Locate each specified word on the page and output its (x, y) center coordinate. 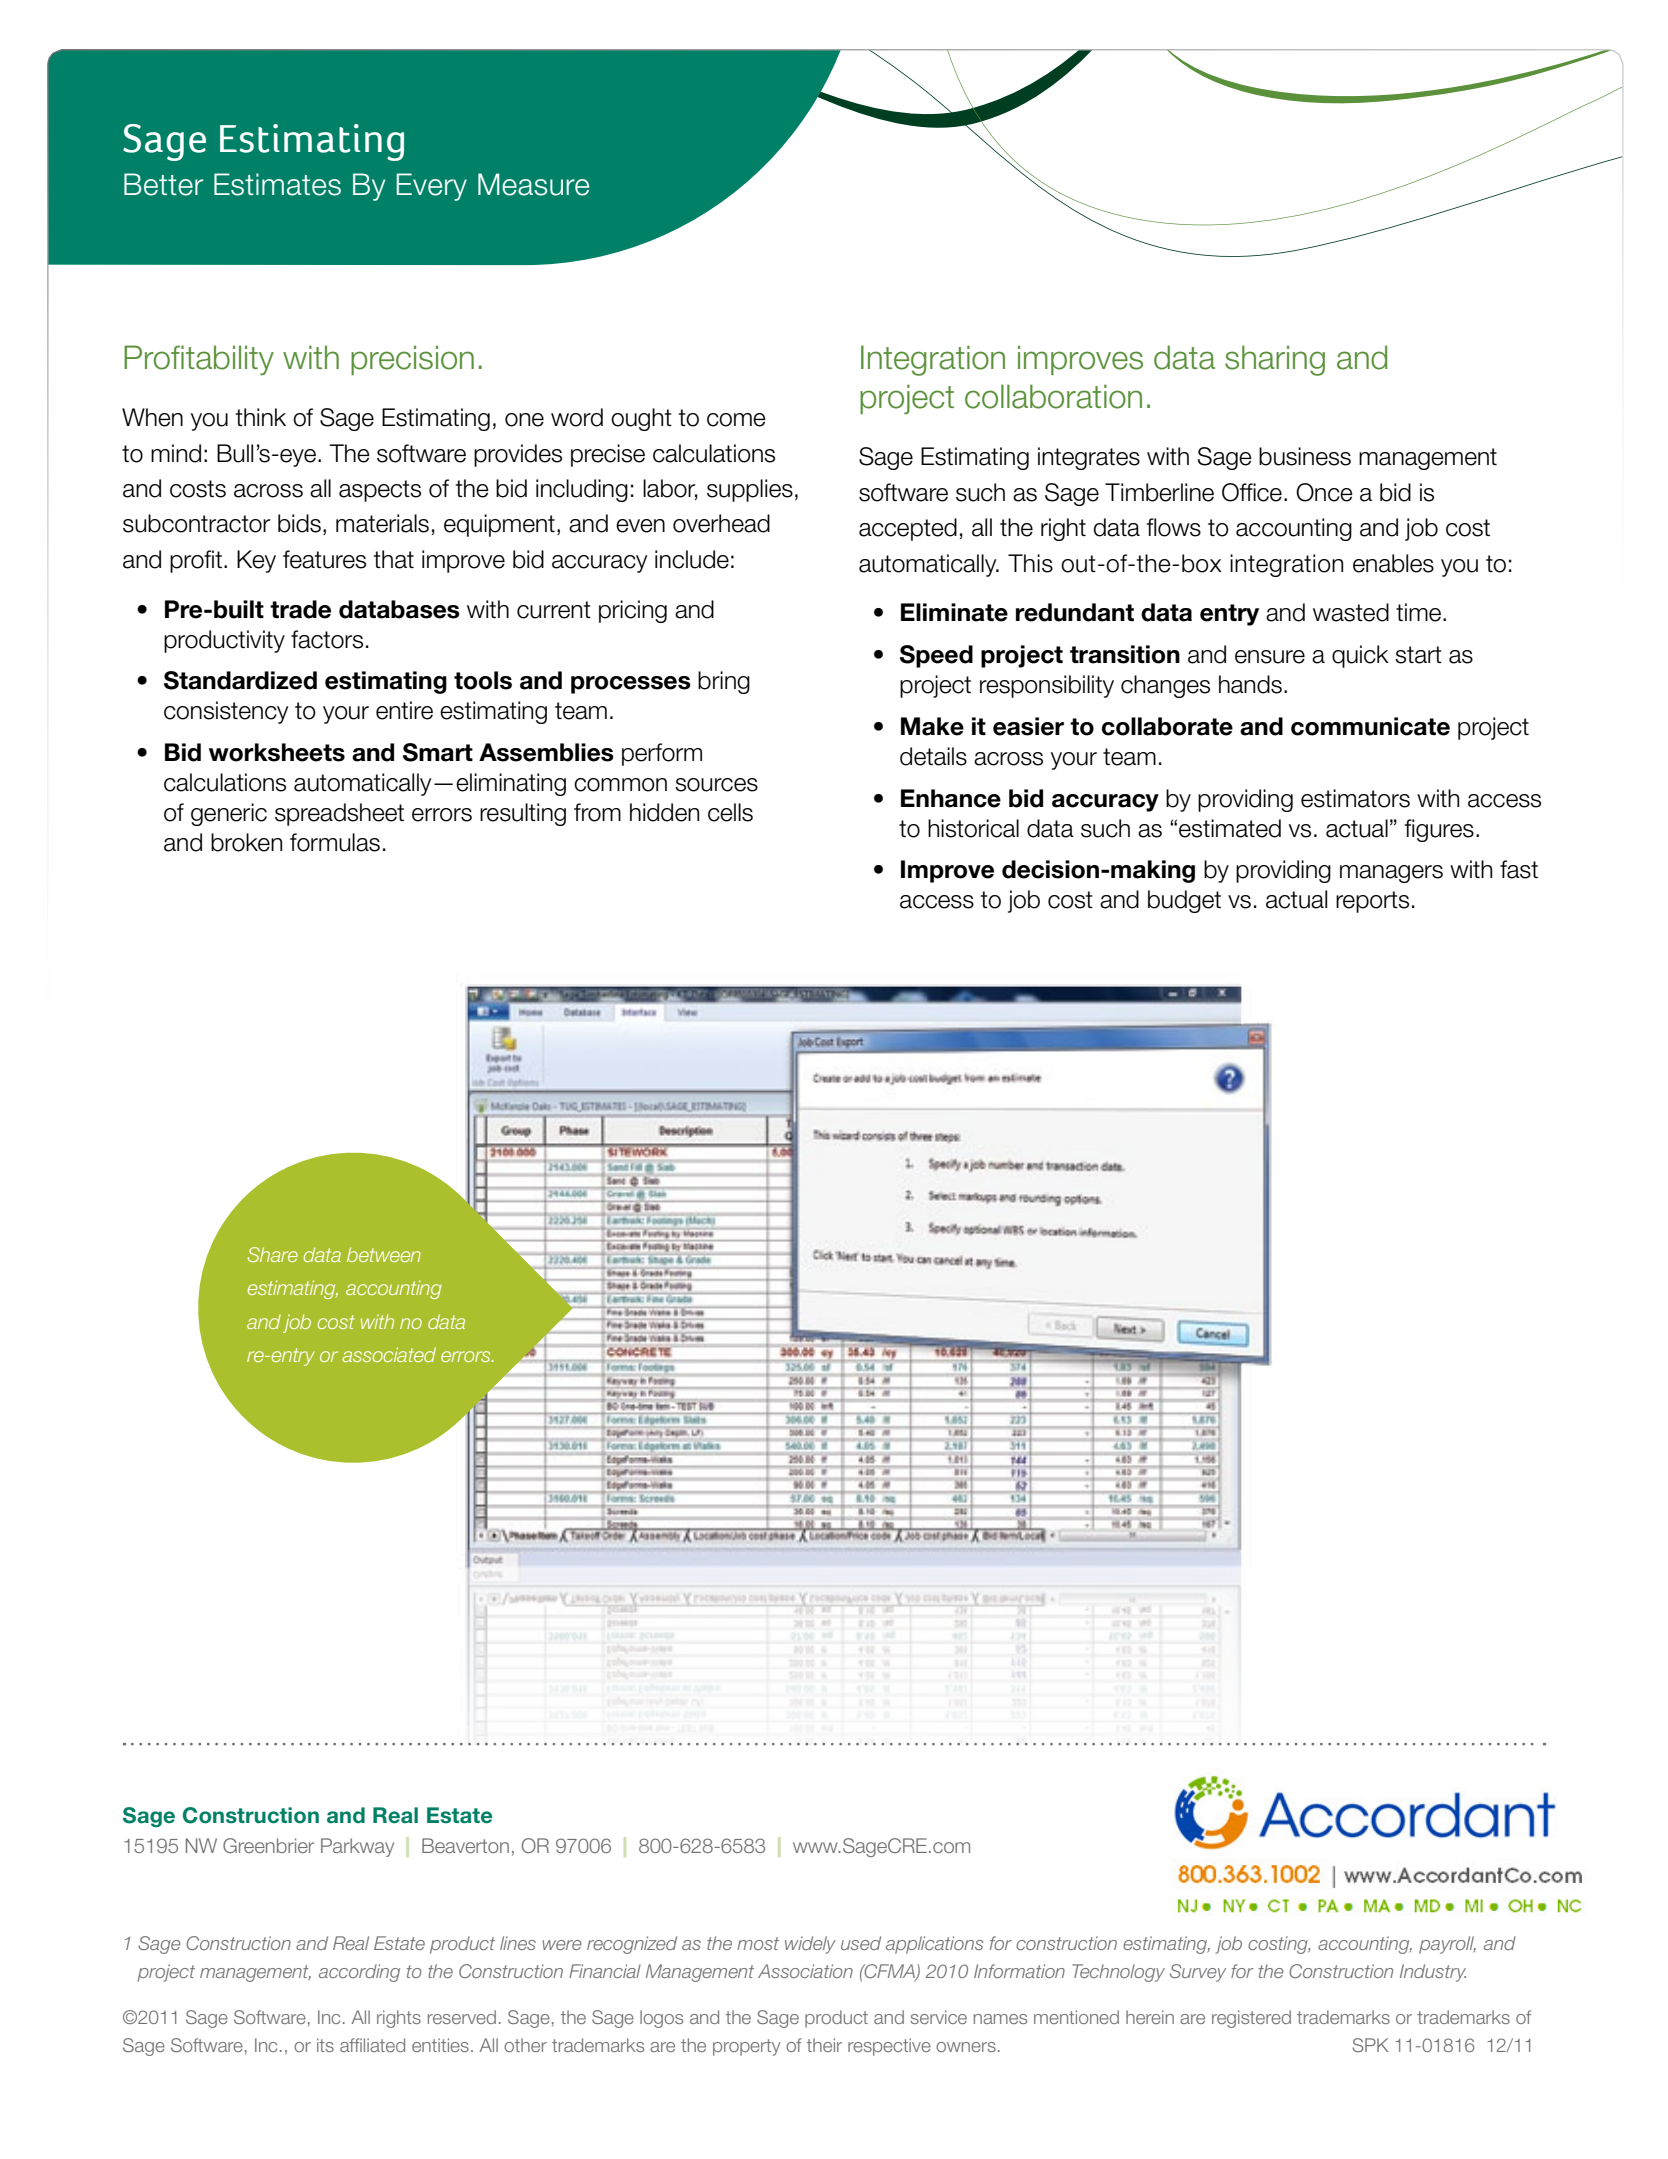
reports (1372, 902)
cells (730, 812)
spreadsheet (339, 814)
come (736, 420)
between (384, 1254)
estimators (1355, 798)
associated (389, 1354)
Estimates (277, 184)
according (359, 1973)
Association (805, 1971)
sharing (1275, 360)
